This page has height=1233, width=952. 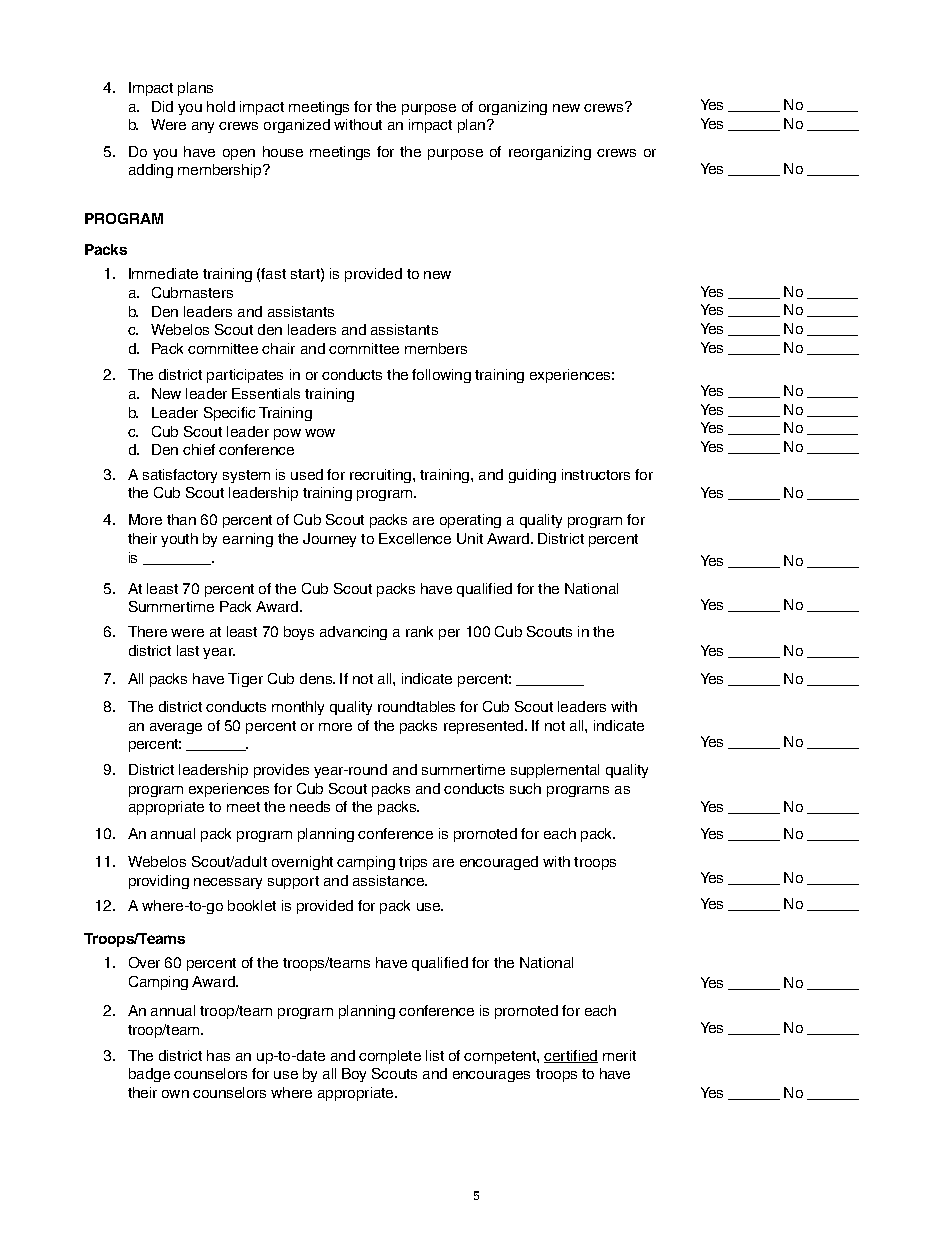 What do you see at coordinates (203, 127) in the page?
I see `any` at bounding box center [203, 127].
